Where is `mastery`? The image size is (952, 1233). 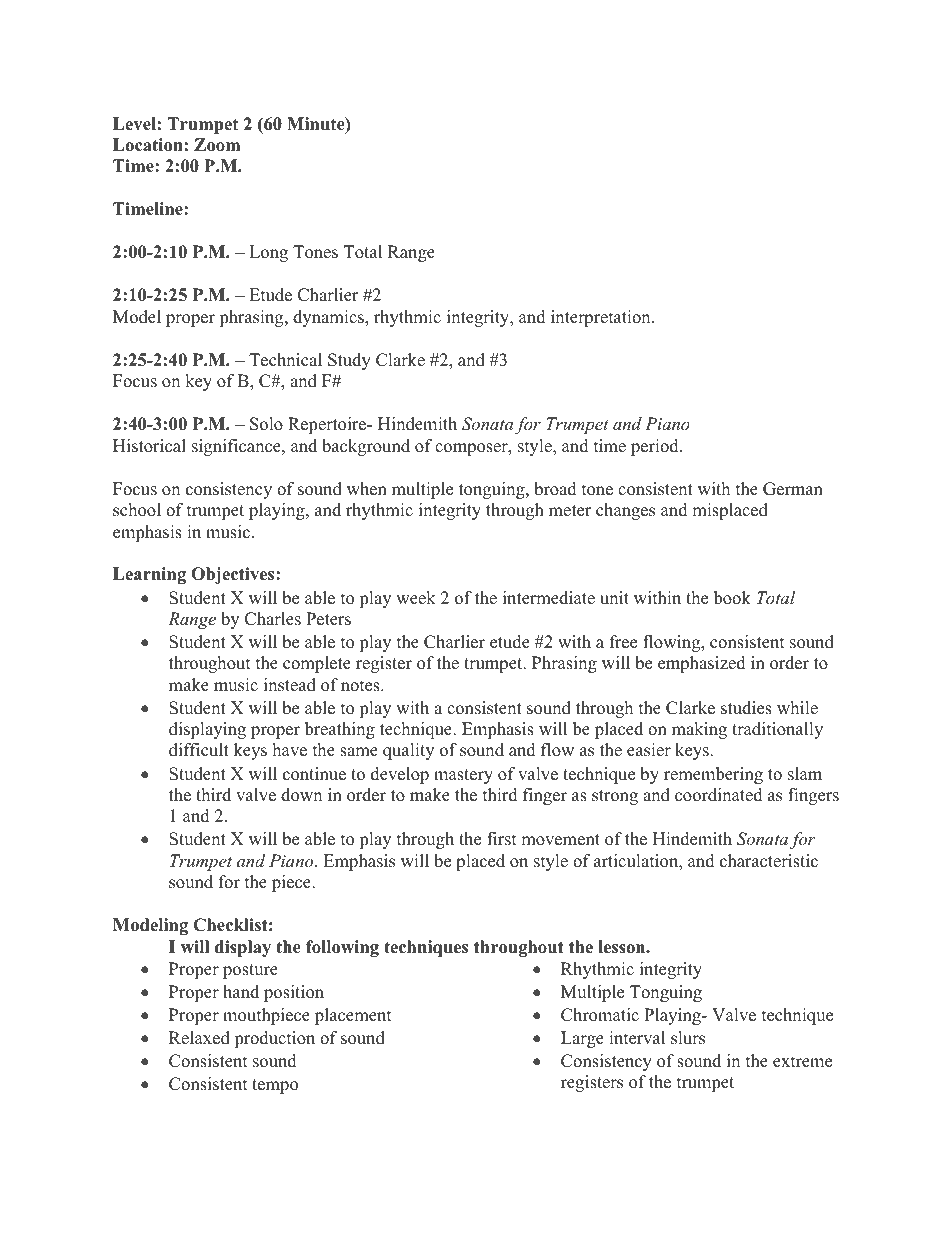
mastery is located at coordinates (463, 776).
